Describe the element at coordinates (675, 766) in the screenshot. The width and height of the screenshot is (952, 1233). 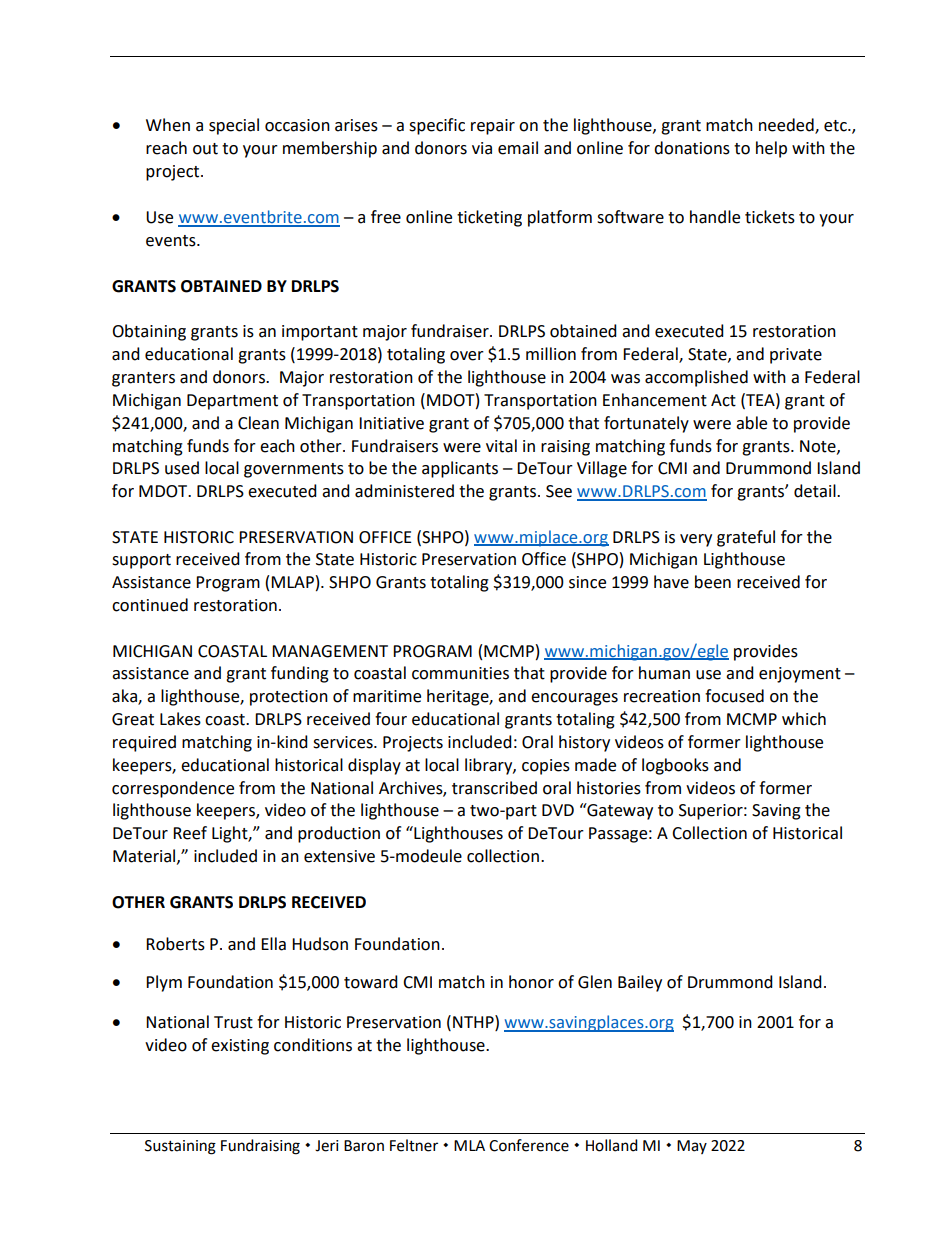
I see `logbooks` at that location.
